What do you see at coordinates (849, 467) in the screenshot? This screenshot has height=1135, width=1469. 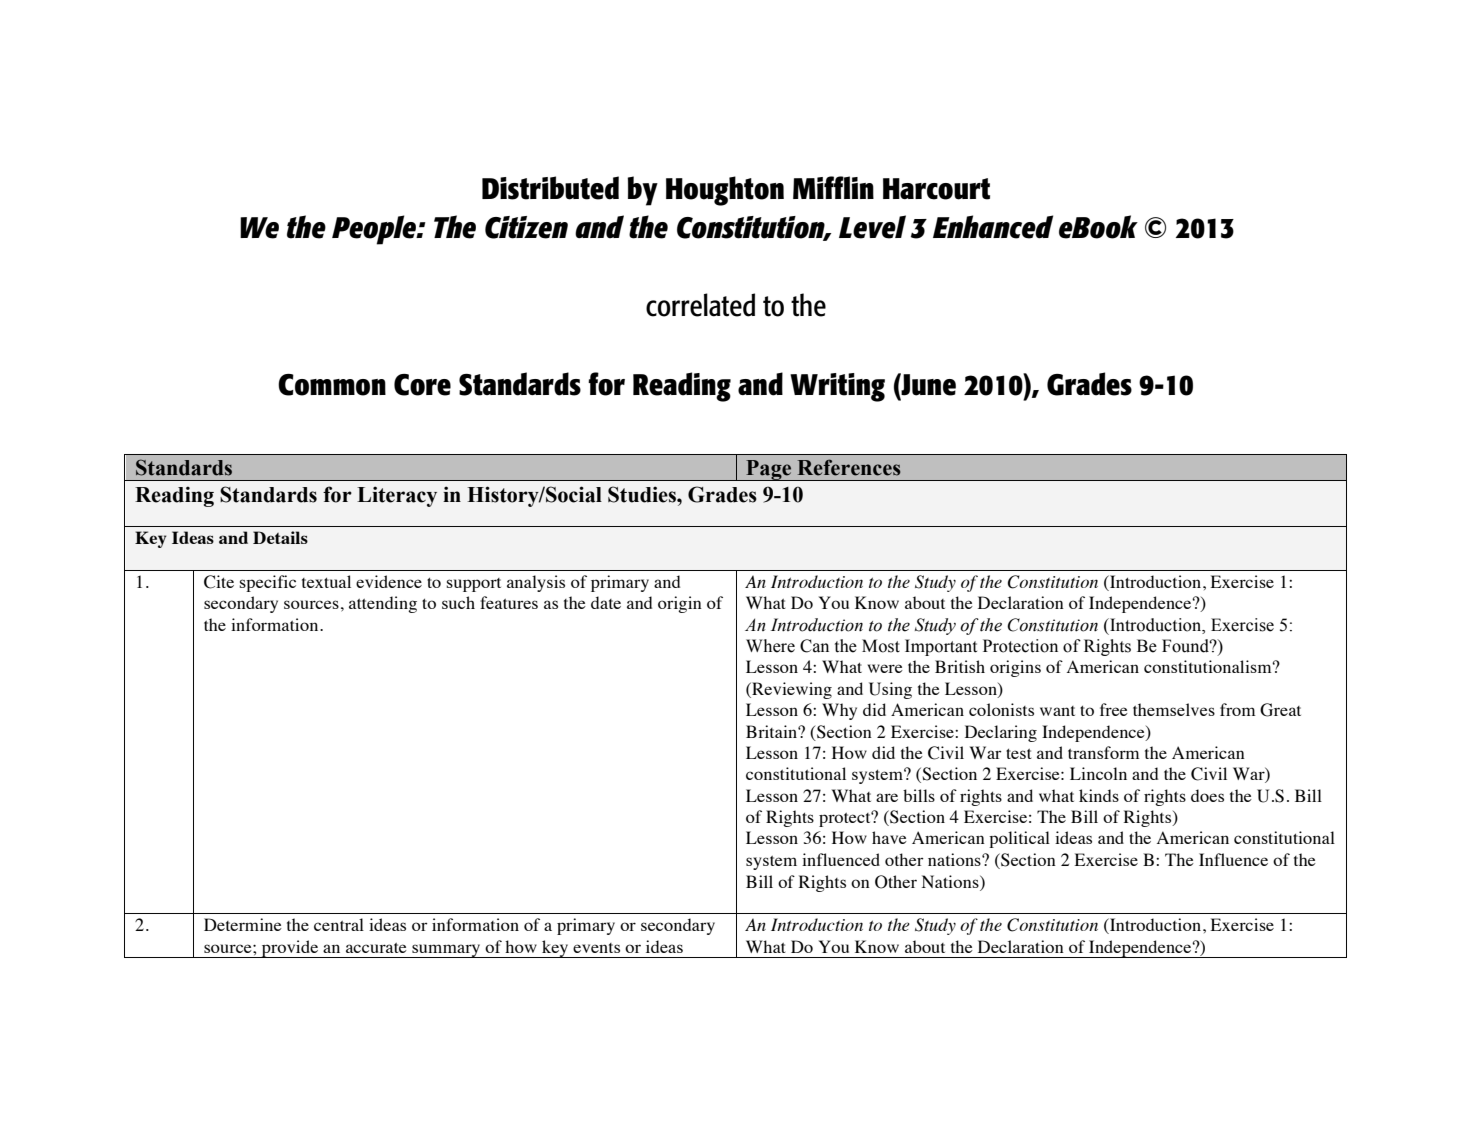 I see `References` at bounding box center [849, 467].
